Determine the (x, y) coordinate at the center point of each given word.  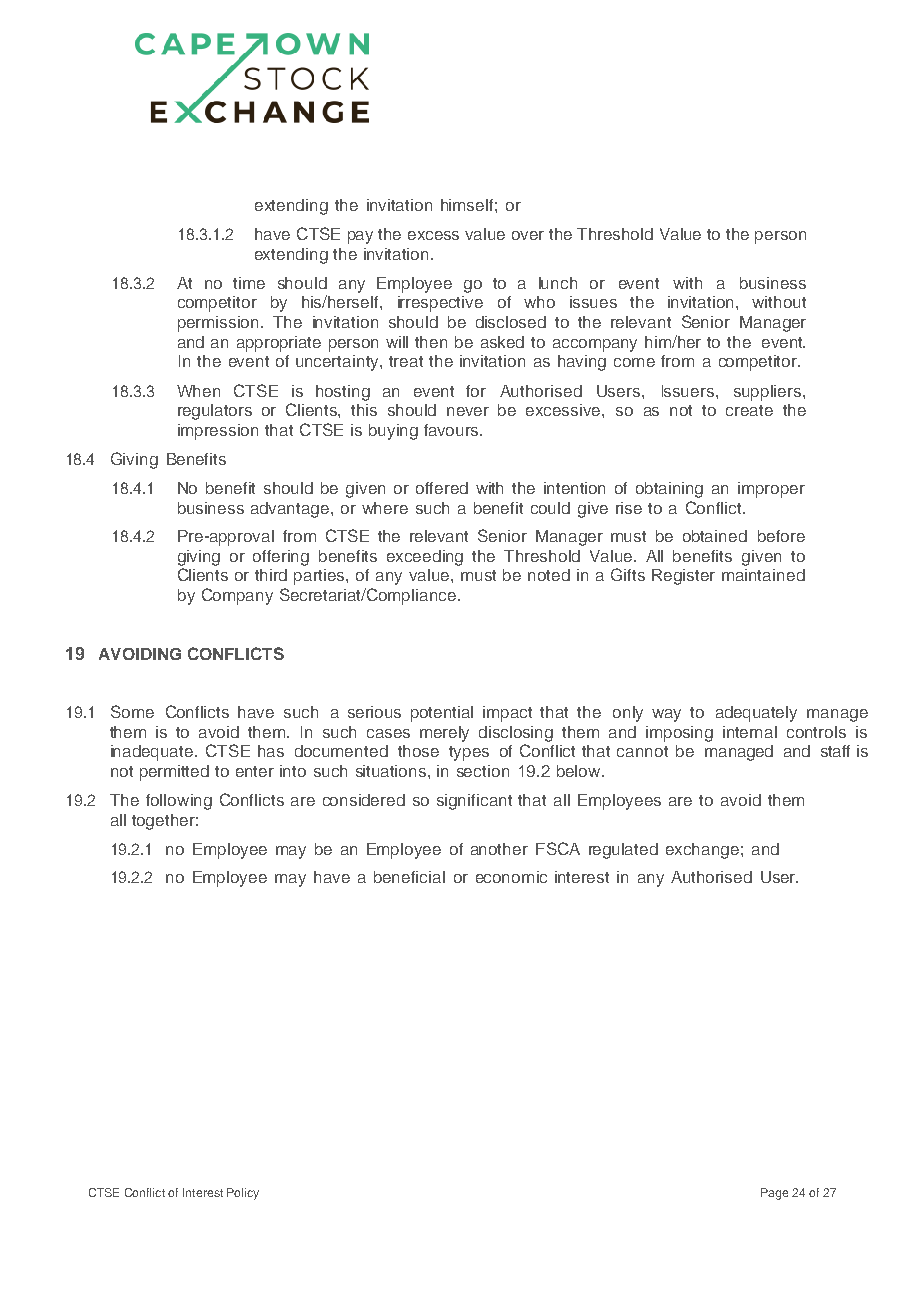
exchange (702, 851)
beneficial (409, 877)
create (749, 410)
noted (549, 575)
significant (474, 802)
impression (218, 432)
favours (452, 430)
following (179, 802)
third (271, 575)
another (499, 849)
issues (593, 302)
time (249, 283)
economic (511, 877)
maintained (763, 575)
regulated (623, 851)
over (528, 235)
